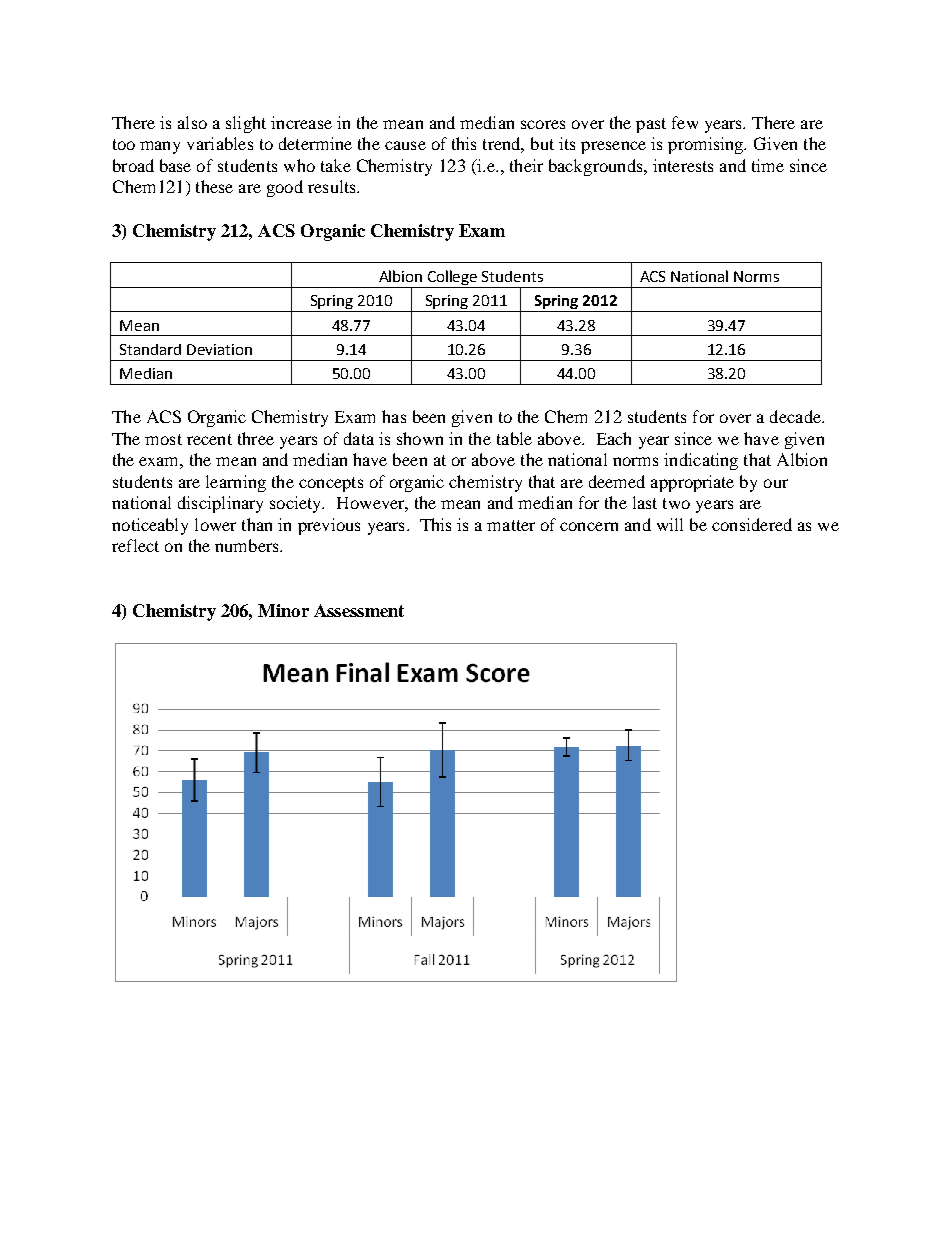  What do you see at coordinates (219, 349) in the page?
I see `Deviation` at bounding box center [219, 349].
